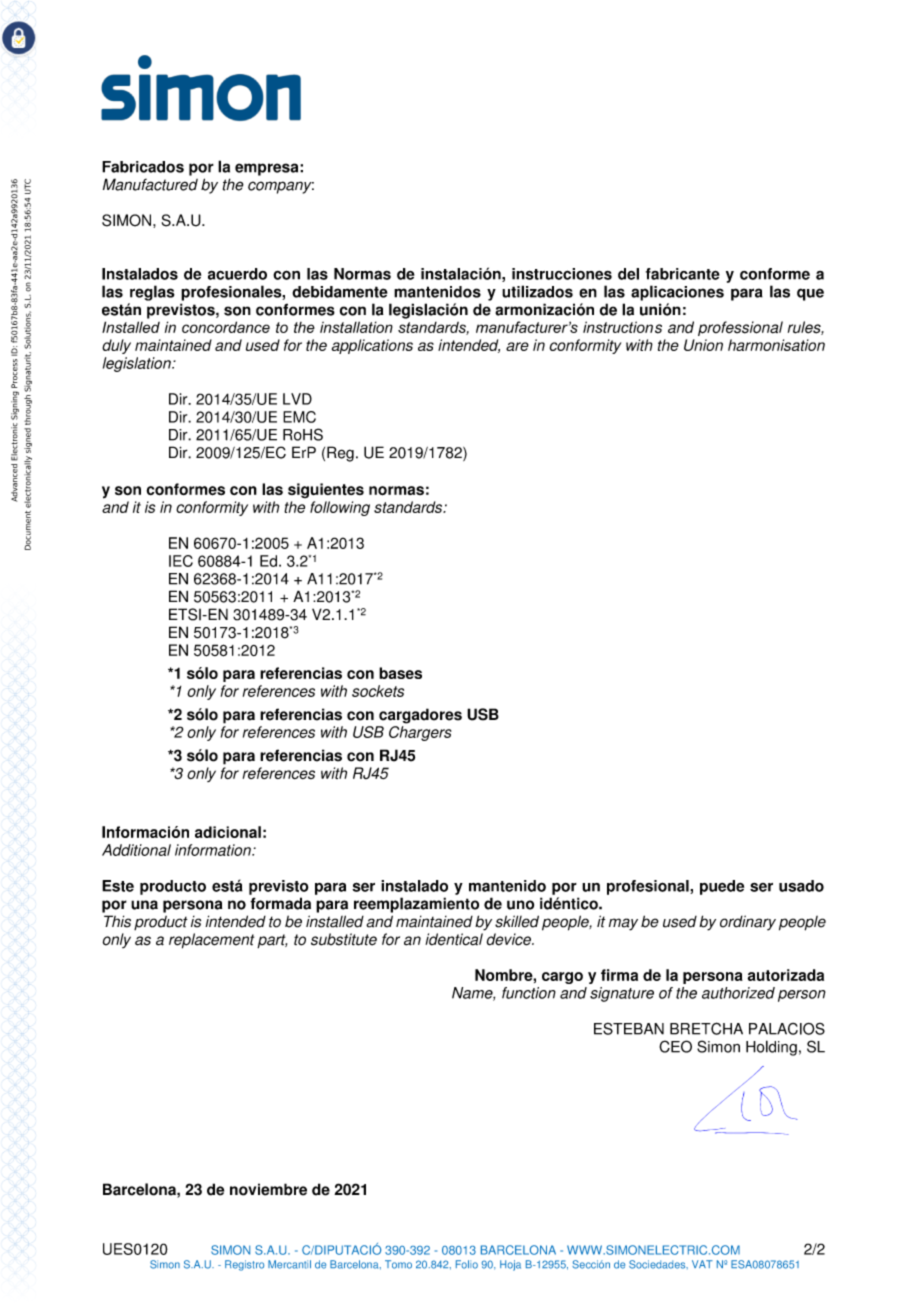 Image resolution: width=924 pixels, height=1309 pixels. What do you see at coordinates (214, 850) in the screenshot?
I see `information` at bounding box center [214, 850].
